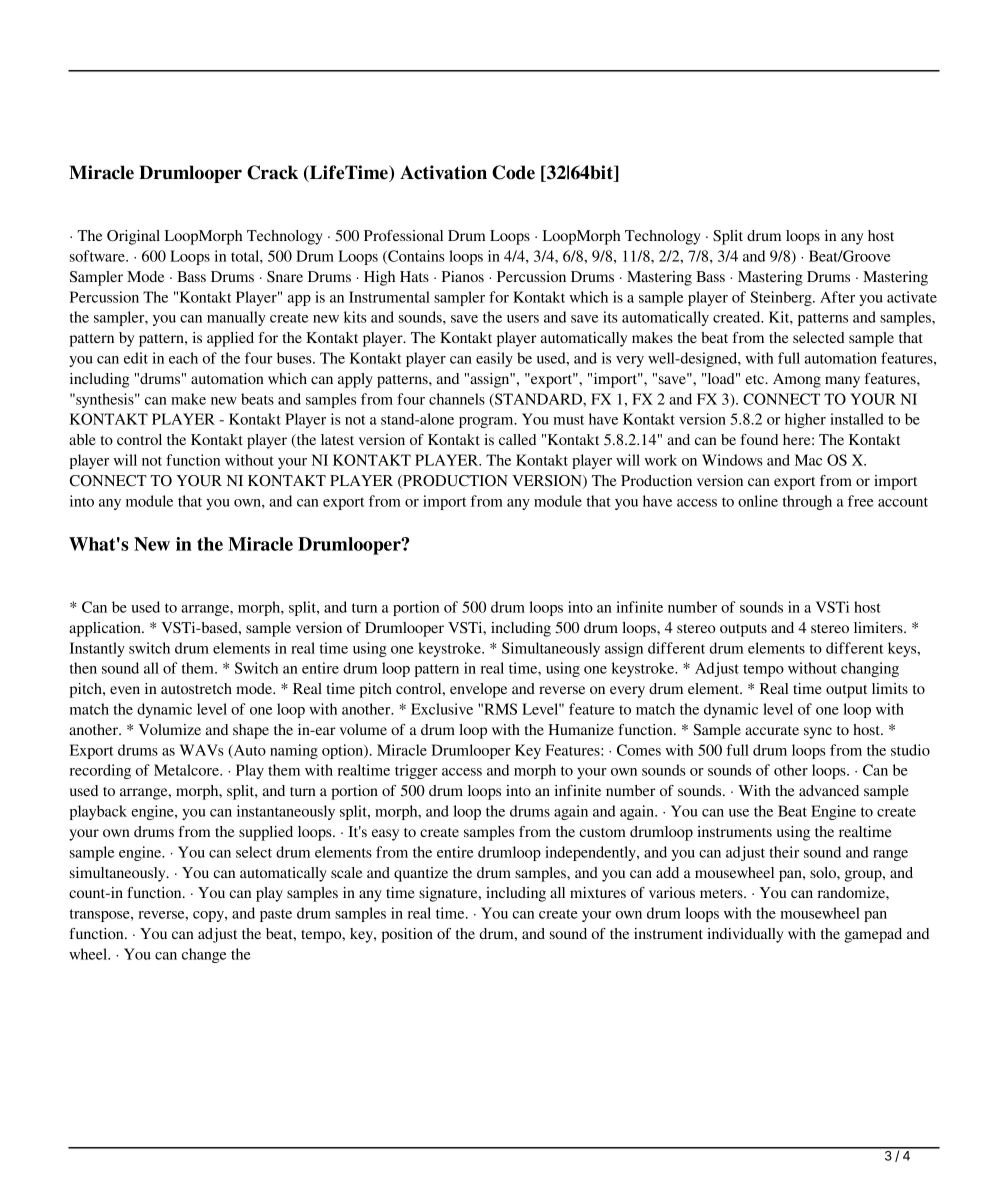 The image size is (1008, 1194). Describe the element at coordinates (837, 297) in the page. I see `After` at that location.
